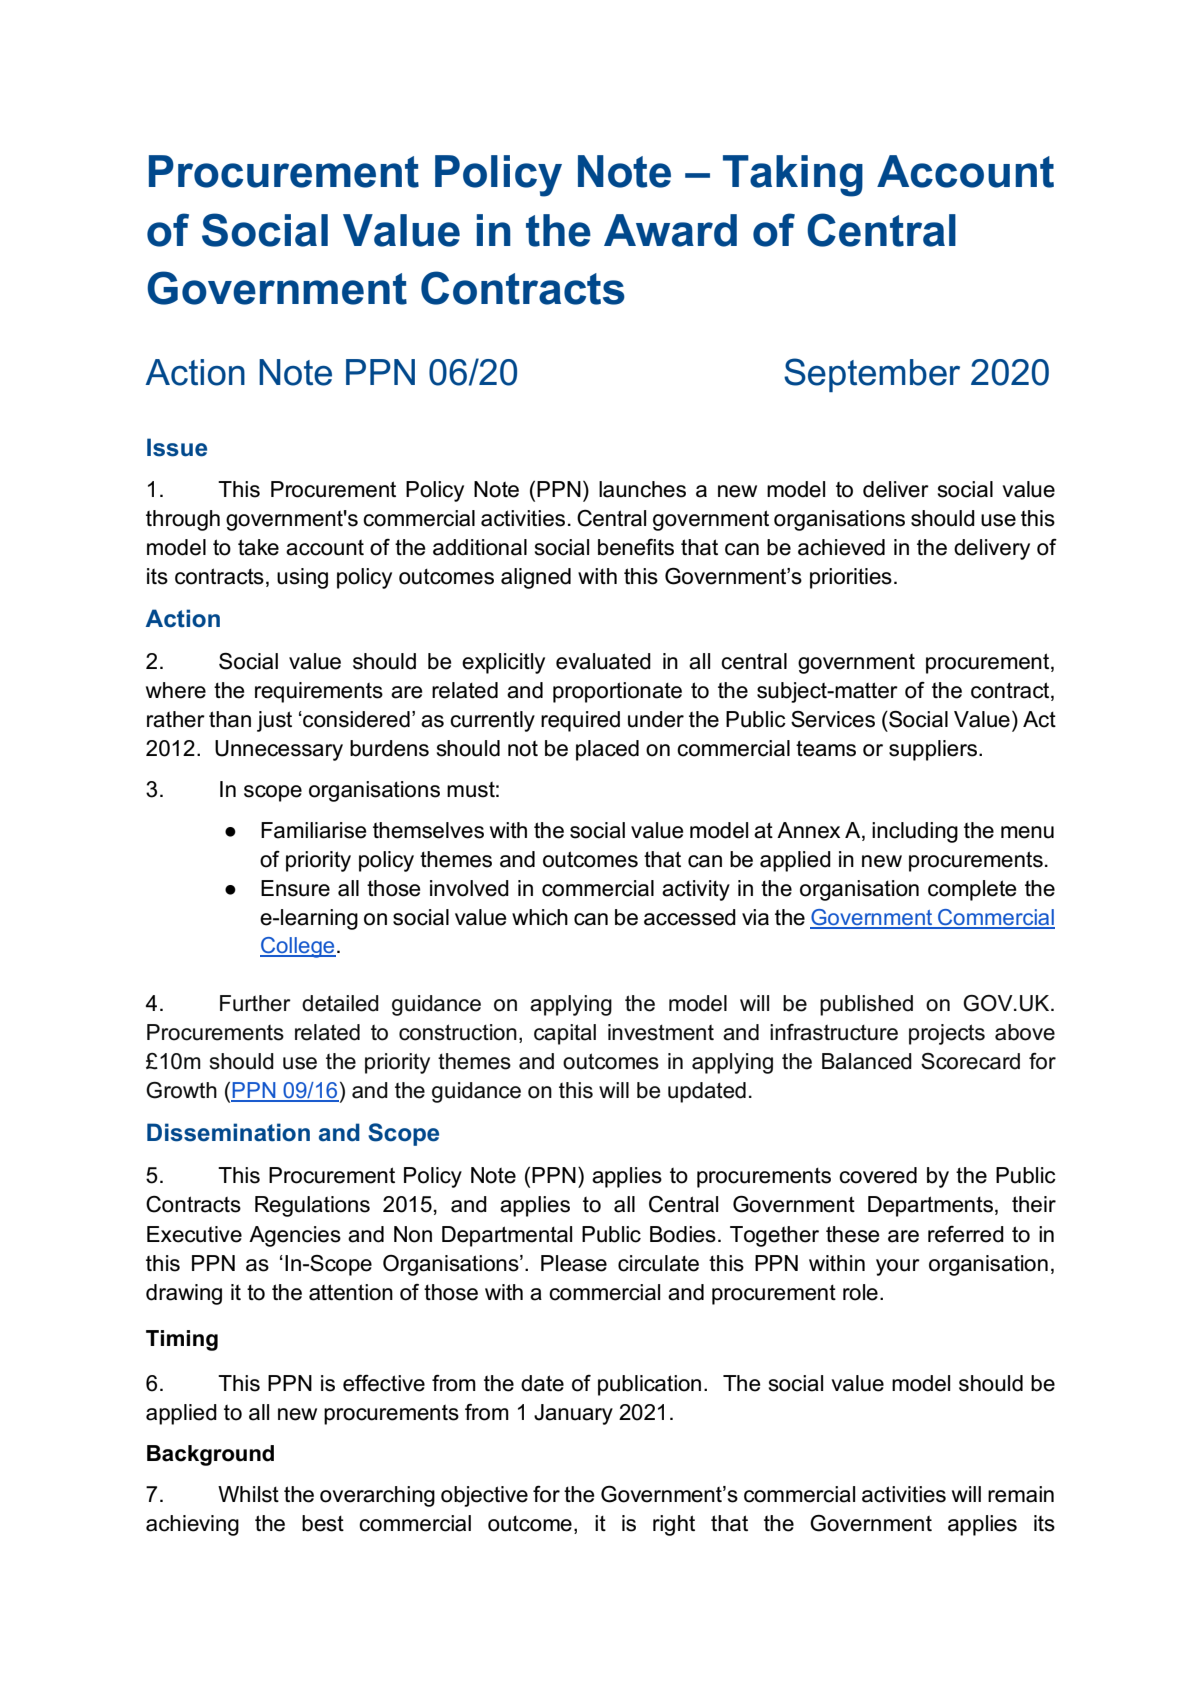  Describe the element at coordinates (670, 230) in the page. I see `Award` at that location.
